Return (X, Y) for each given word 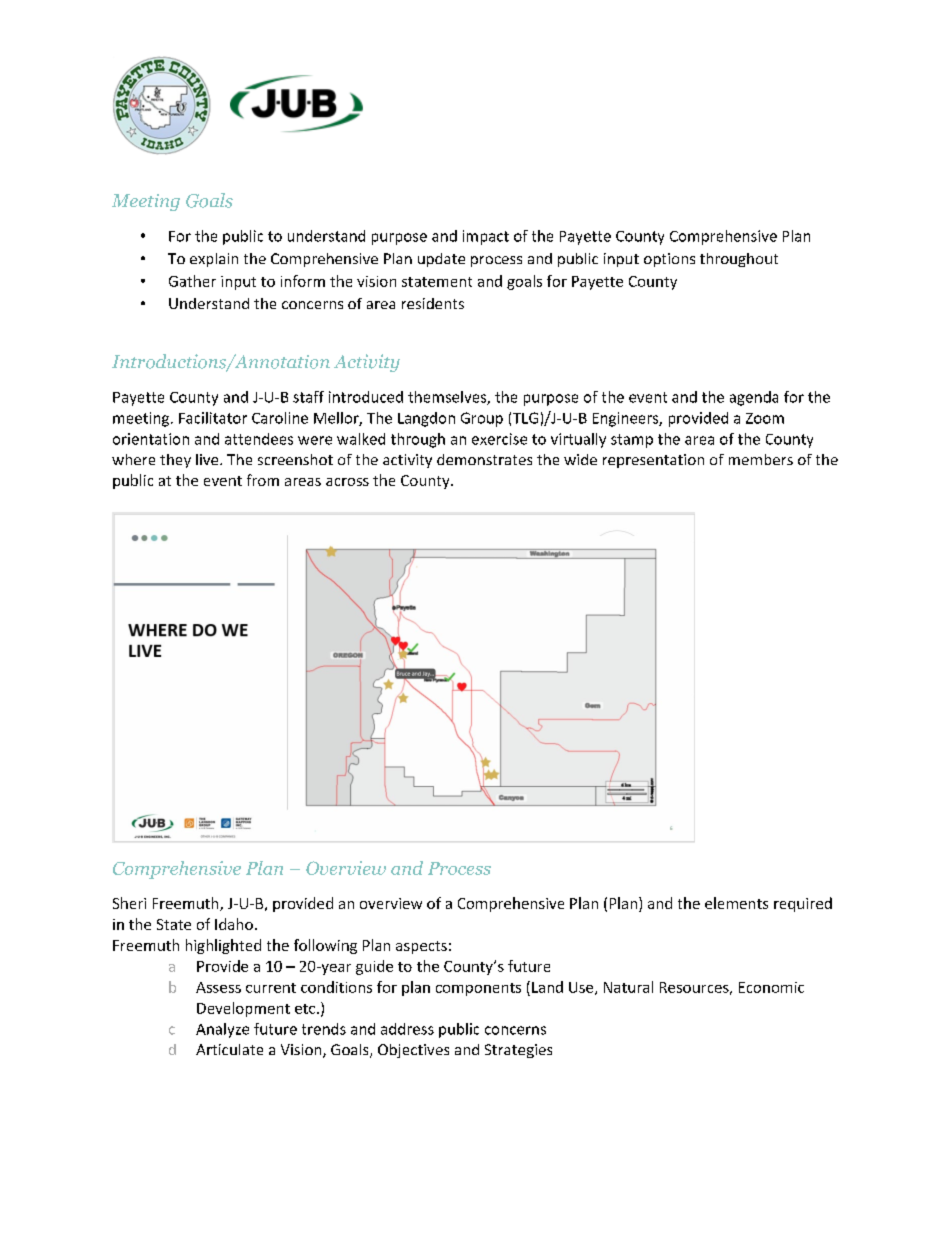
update (441, 260)
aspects (421, 947)
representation (653, 461)
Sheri (129, 903)
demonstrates (484, 459)
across (347, 482)
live (208, 459)
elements (736, 903)
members (761, 459)
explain (214, 260)
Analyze (222, 1030)
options (669, 260)
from (263, 480)
